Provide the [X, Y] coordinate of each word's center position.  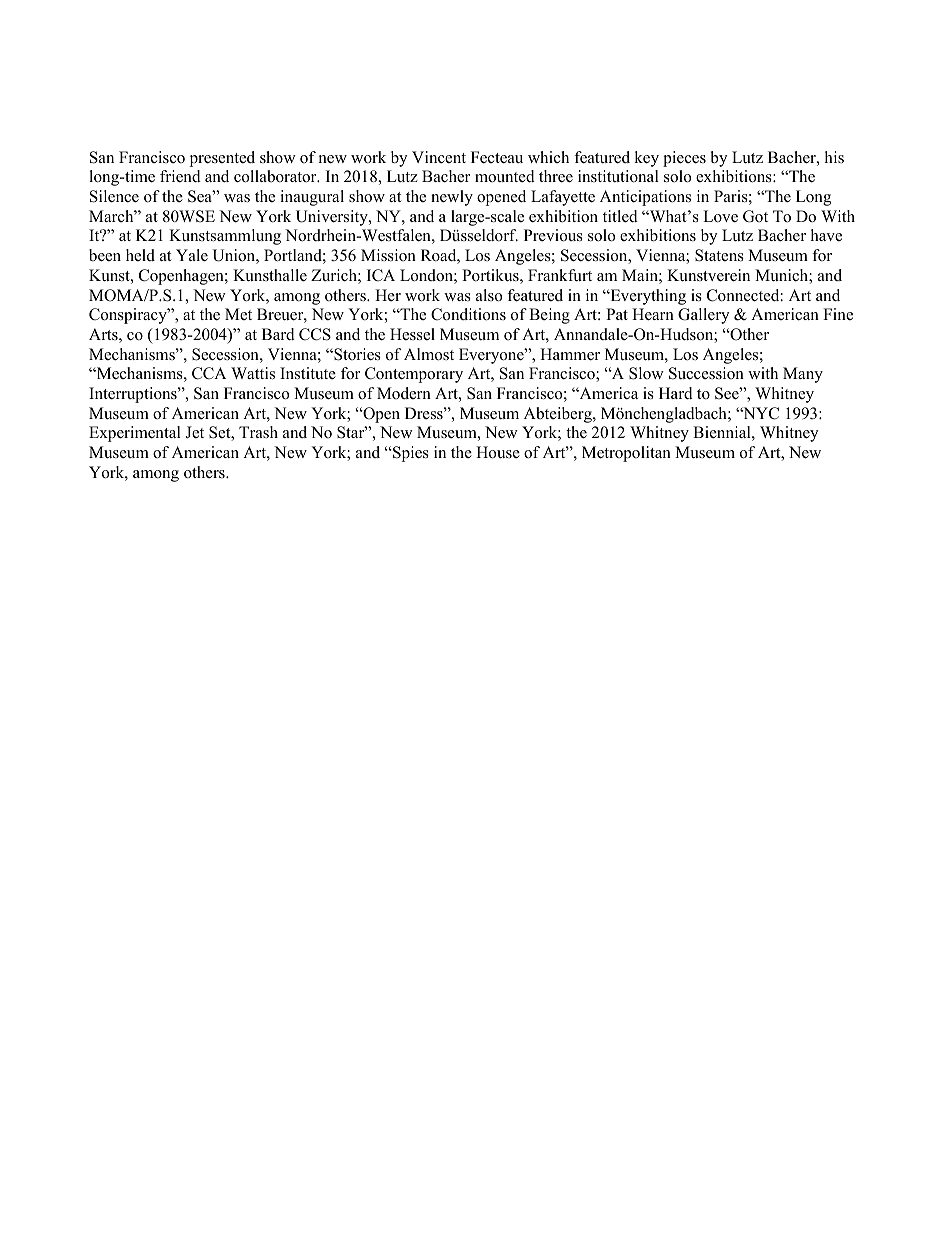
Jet [194, 432]
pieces [684, 159]
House [498, 452]
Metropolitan [626, 454]
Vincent [439, 157]
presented [222, 159]
